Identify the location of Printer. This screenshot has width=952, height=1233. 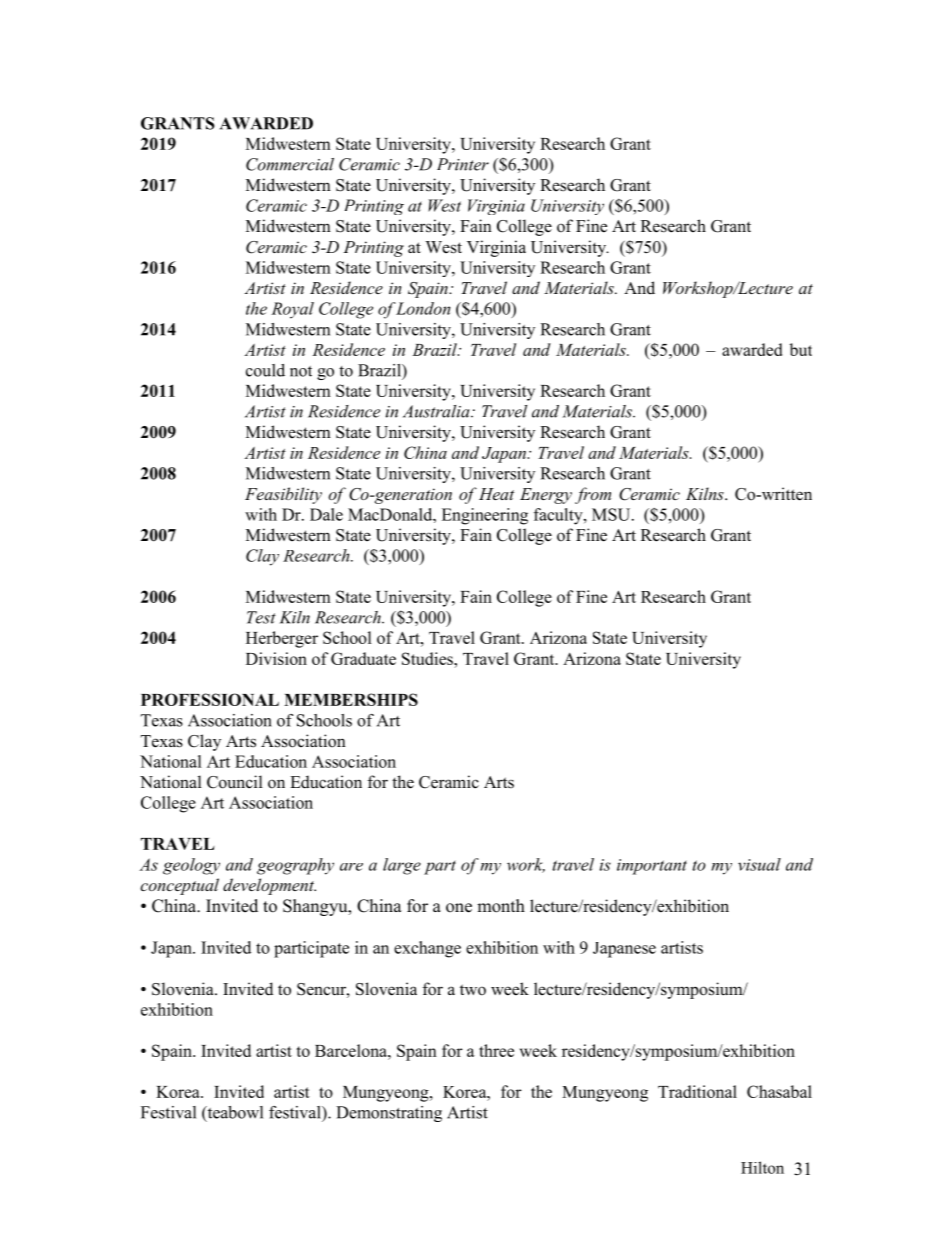
(463, 164).
